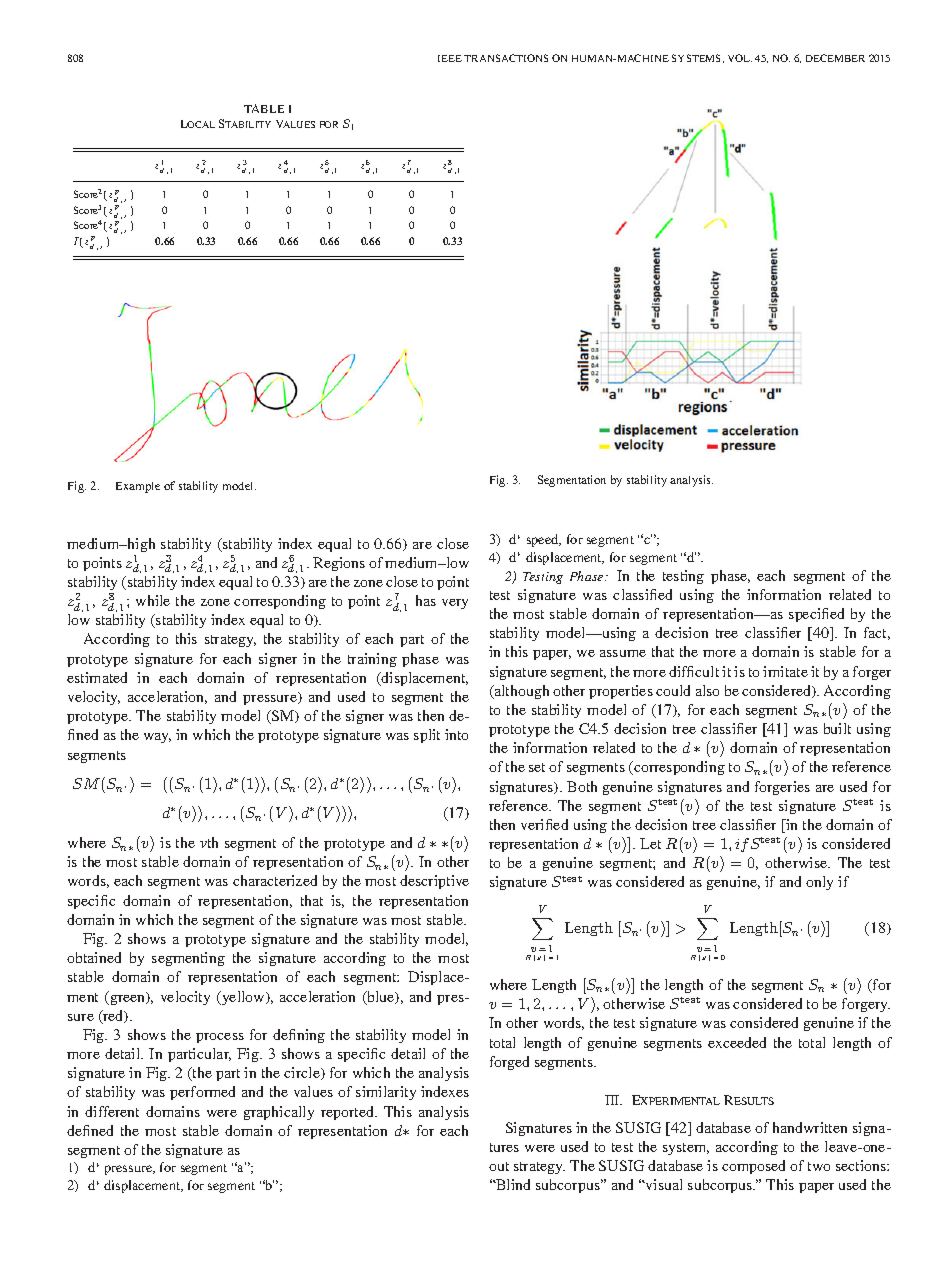 Image resolution: width=952 pixels, height=1270 pixels. What do you see at coordinates (506, 58) in the image?
I see `TRANSACTIONS` at bounding box center [506, 58].
